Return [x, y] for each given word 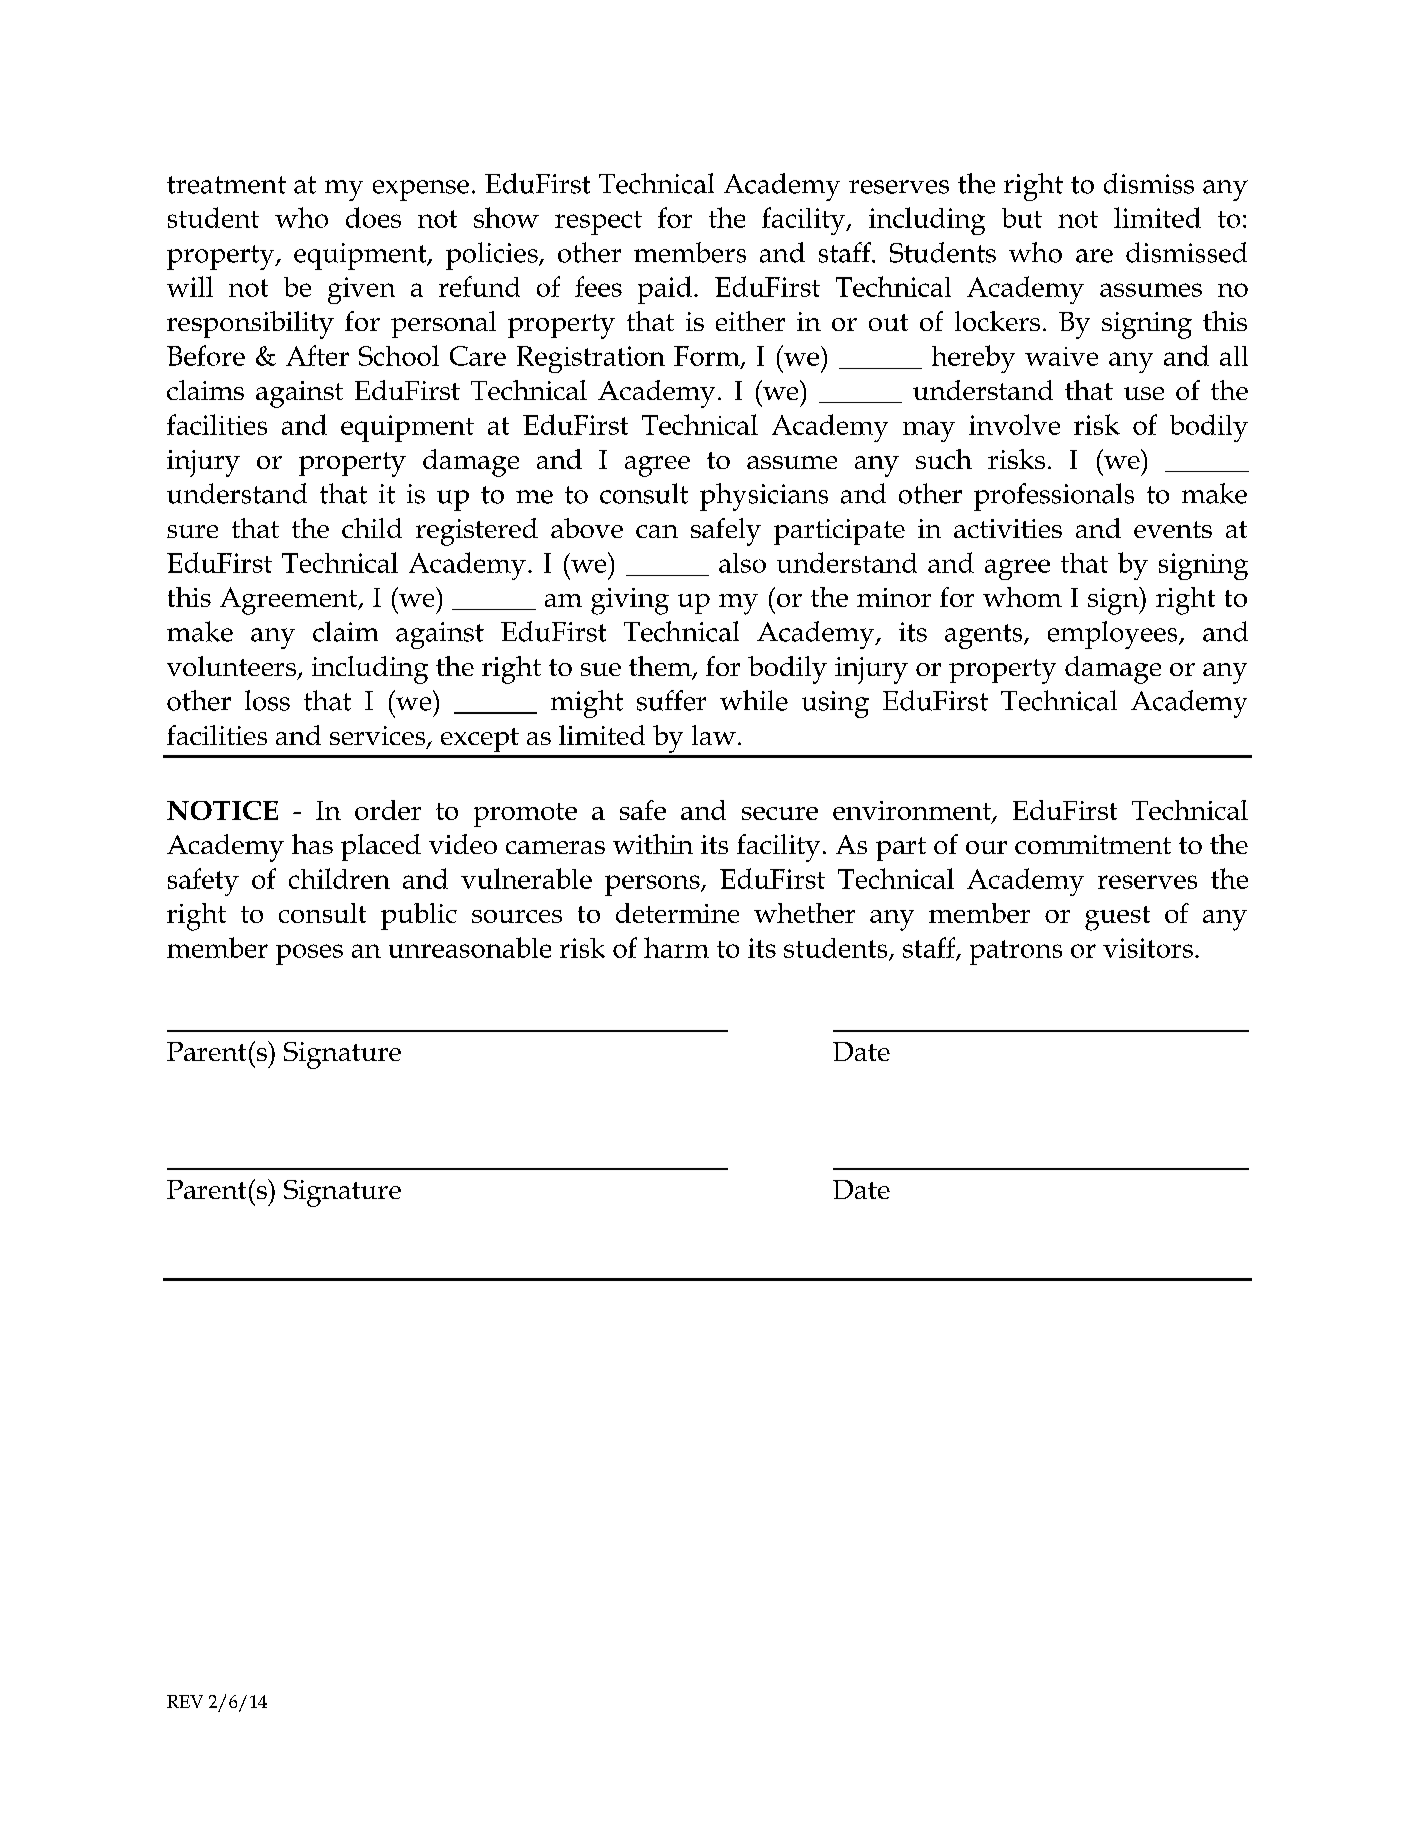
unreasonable [470, 947]
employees [1114, 635]
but [1022, 218]
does [373, 217]
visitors [1148, 948]
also [742, 563]
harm [676, 947]
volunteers [231, 666]
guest [1117, 918]
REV [185, 1701]
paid [665, 290]
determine [677, 913]
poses [309, 954]
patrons [1016, 952]
